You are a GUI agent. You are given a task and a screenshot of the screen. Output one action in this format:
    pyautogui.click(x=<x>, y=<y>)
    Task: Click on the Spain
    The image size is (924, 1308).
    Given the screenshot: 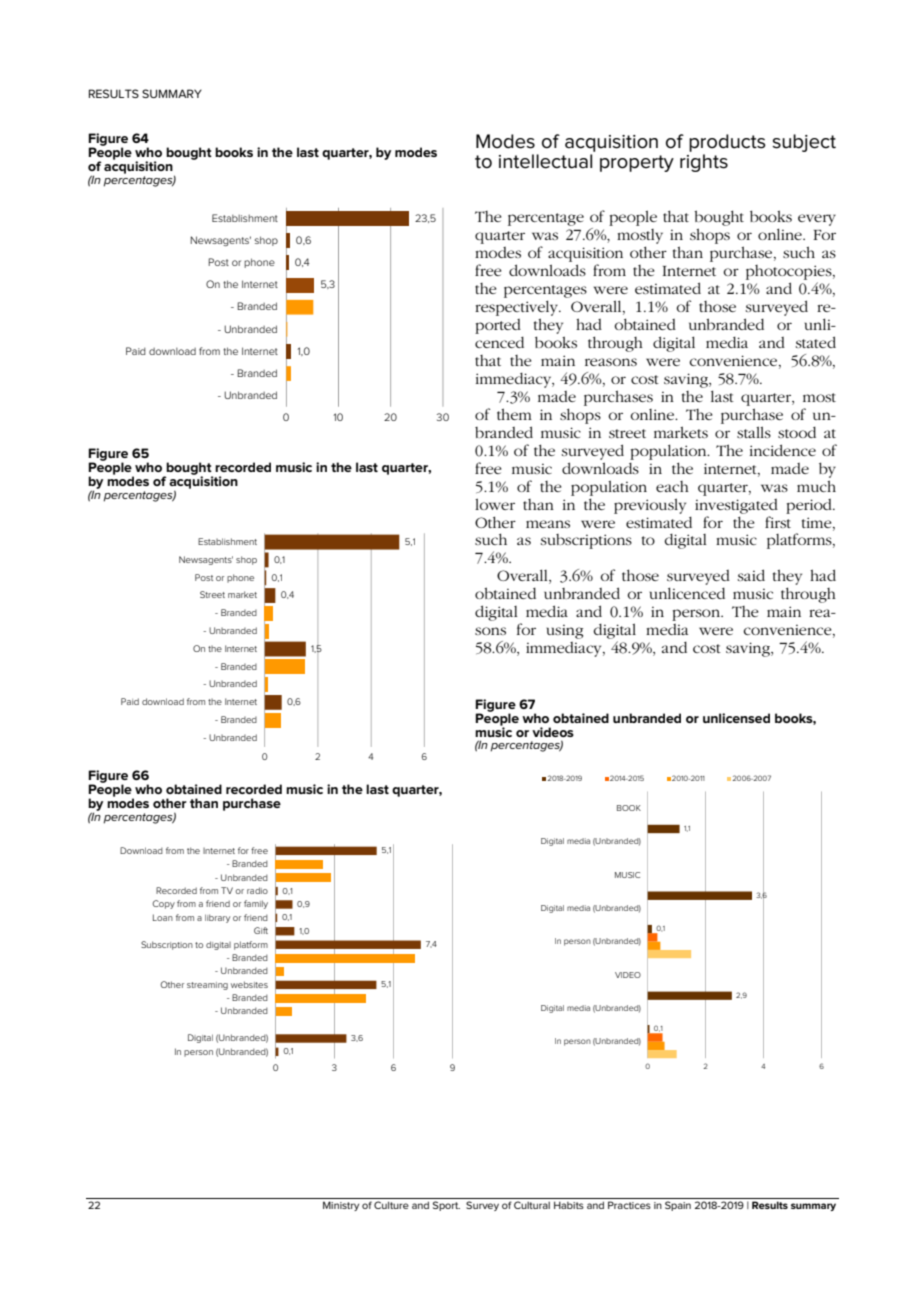 What is the action you would take?
    pyautogui.click(x=678, y=1206)
